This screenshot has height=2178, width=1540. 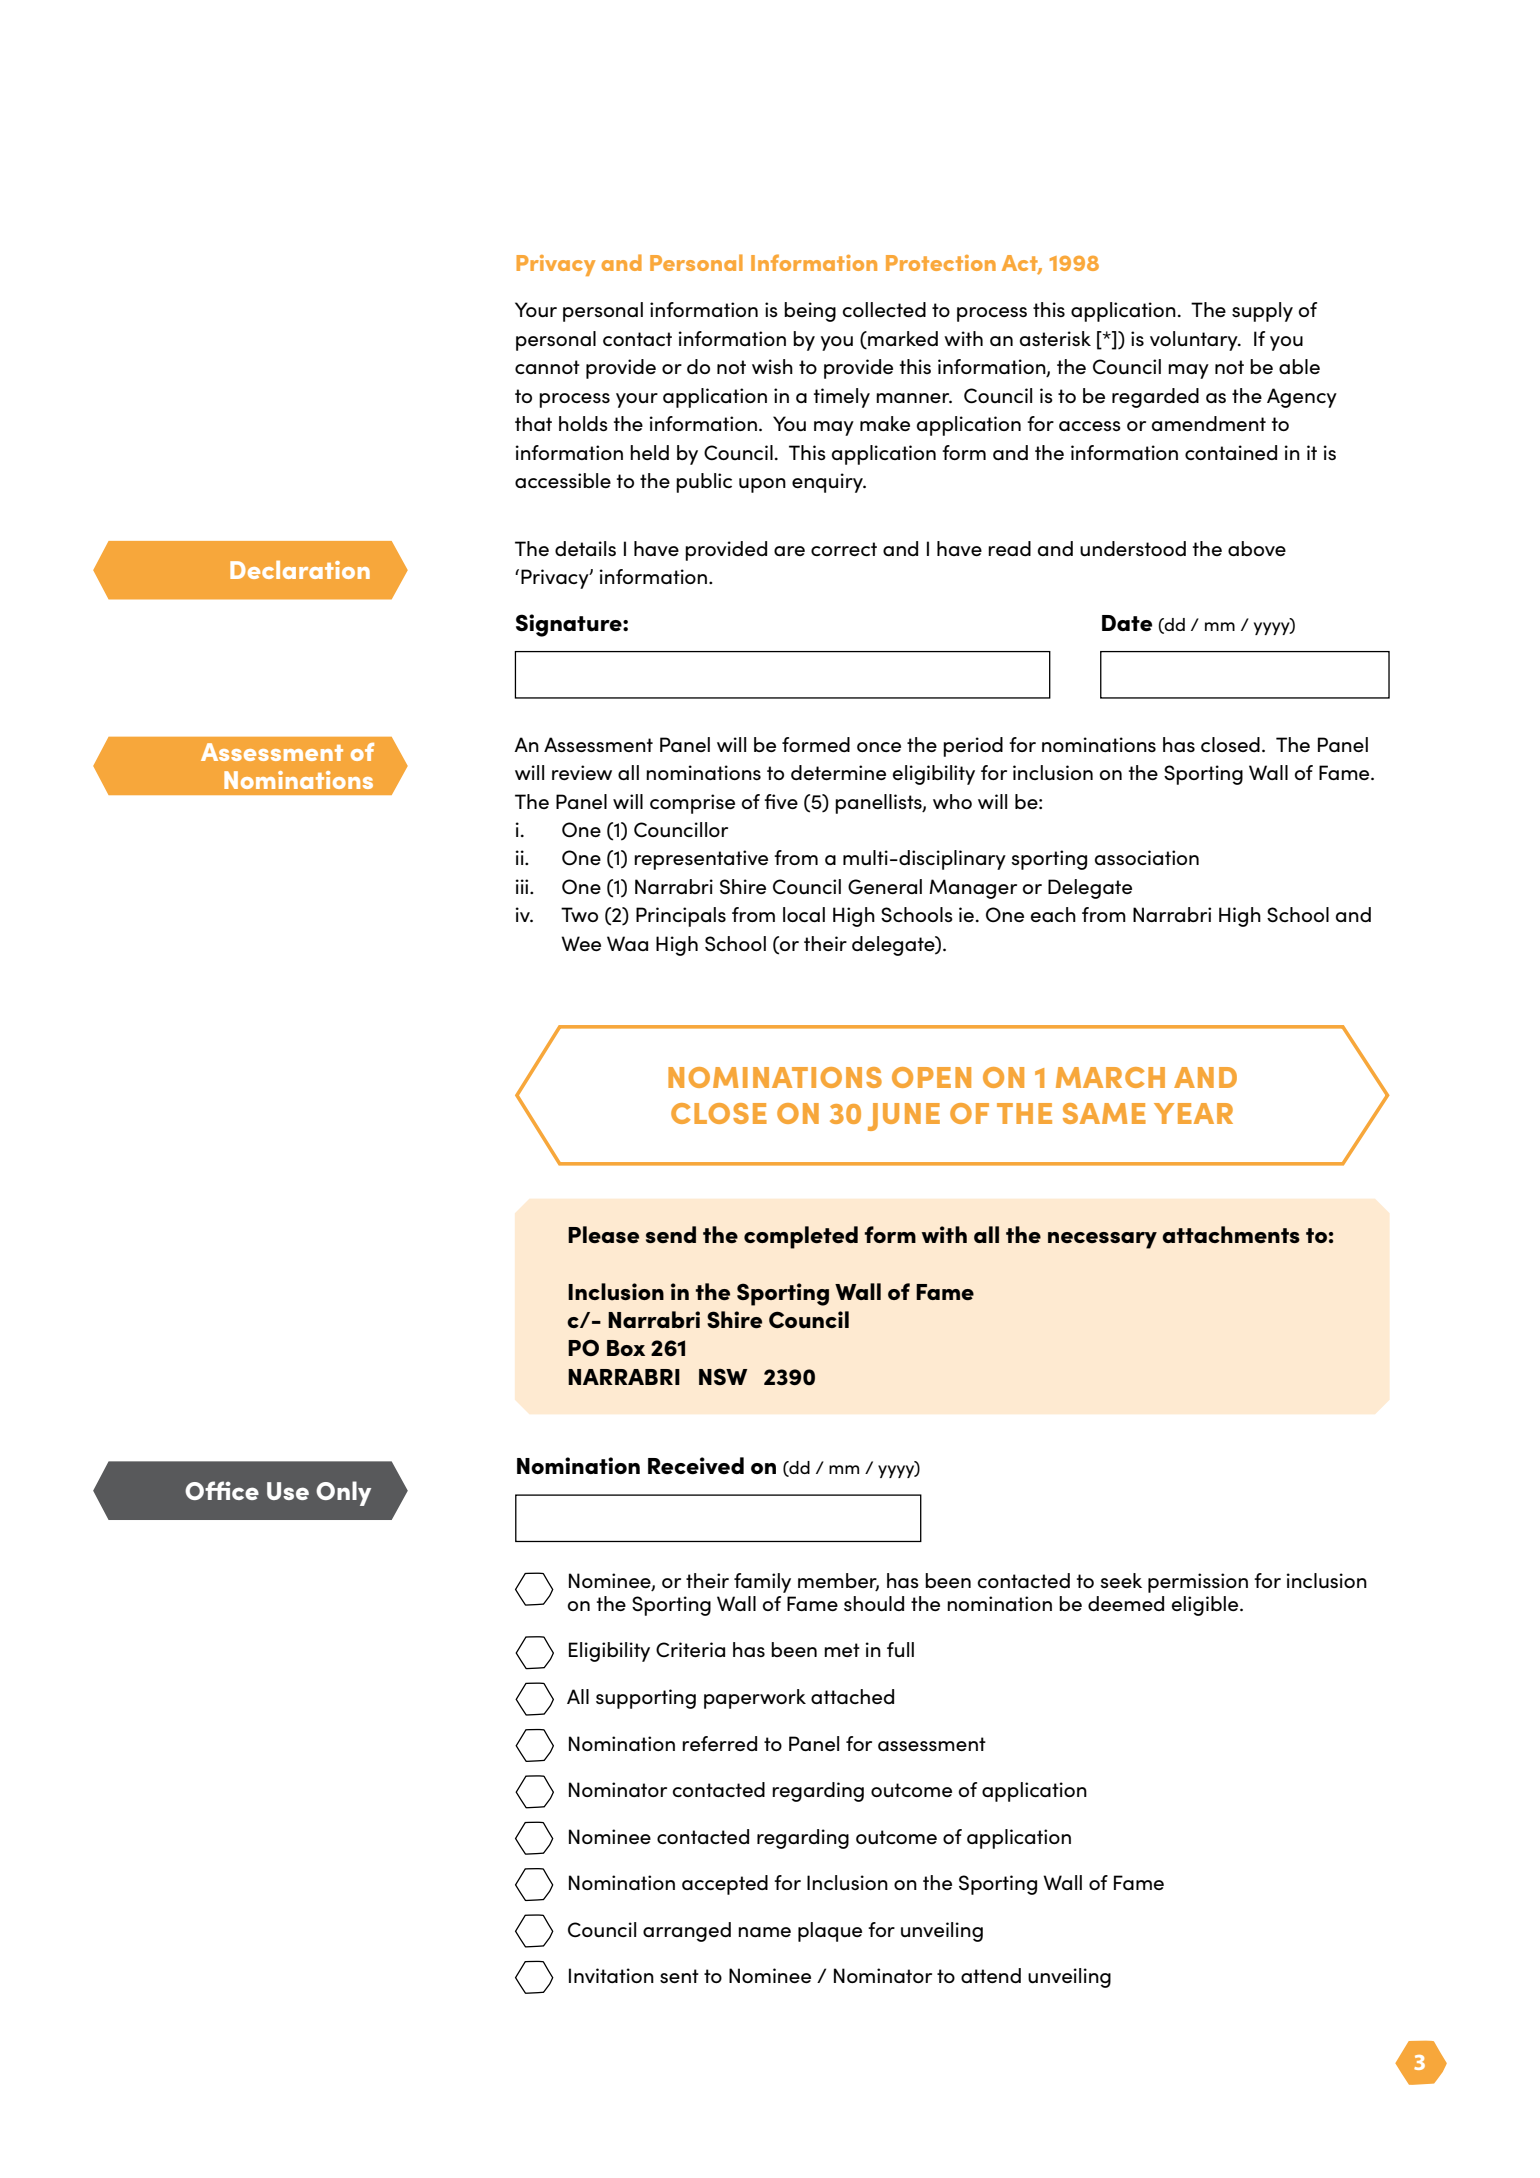 I want to click on Invitation, so click(x=611, y=1975).
